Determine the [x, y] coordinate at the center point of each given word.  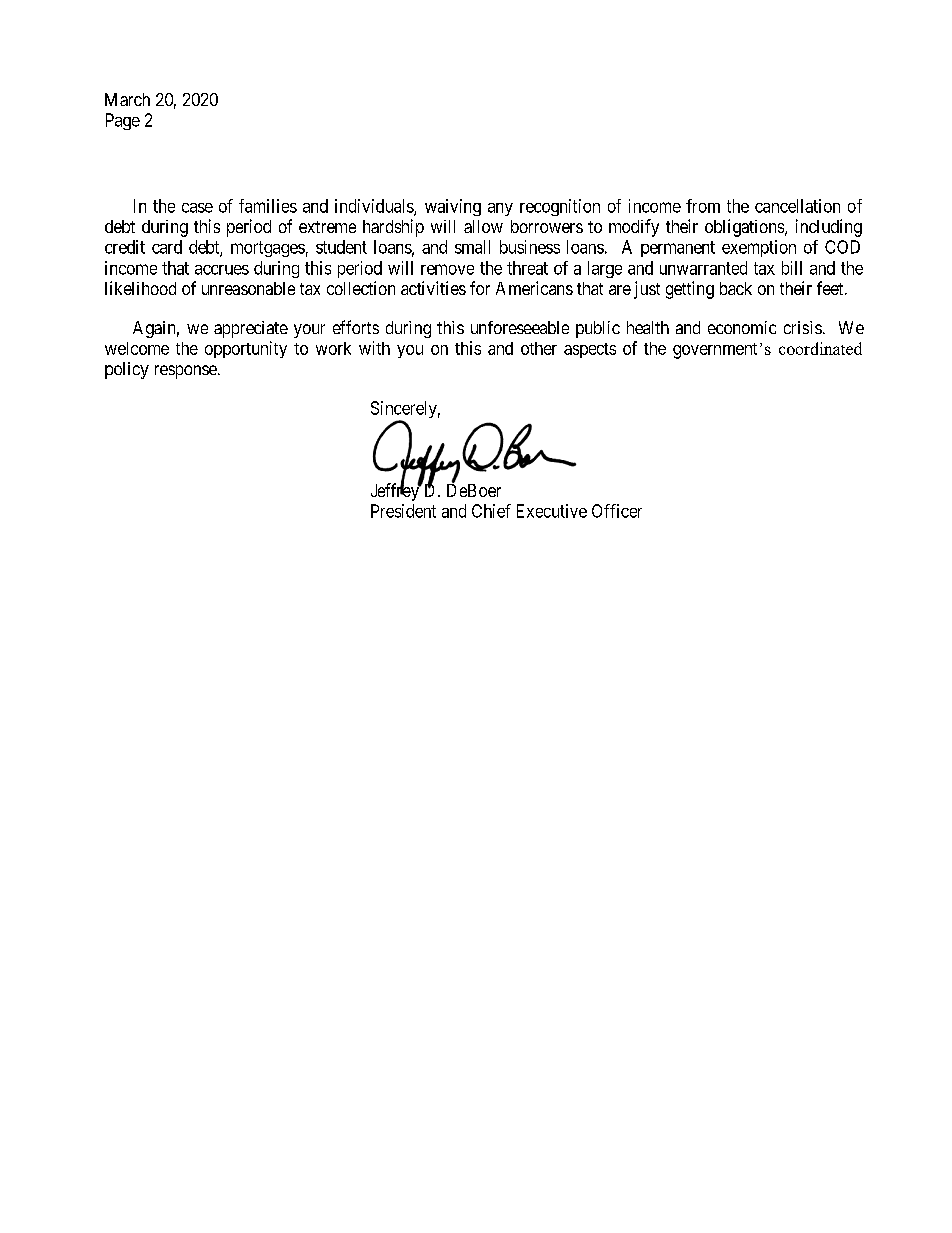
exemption [759, 248]
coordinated [820, 348]
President [403, 511]
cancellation [797, 206]
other [539, 348]
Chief [491, 511]
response [186, 372]
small [472, 247]
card [167, 247]
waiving [453, 207]
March [127, 99]
